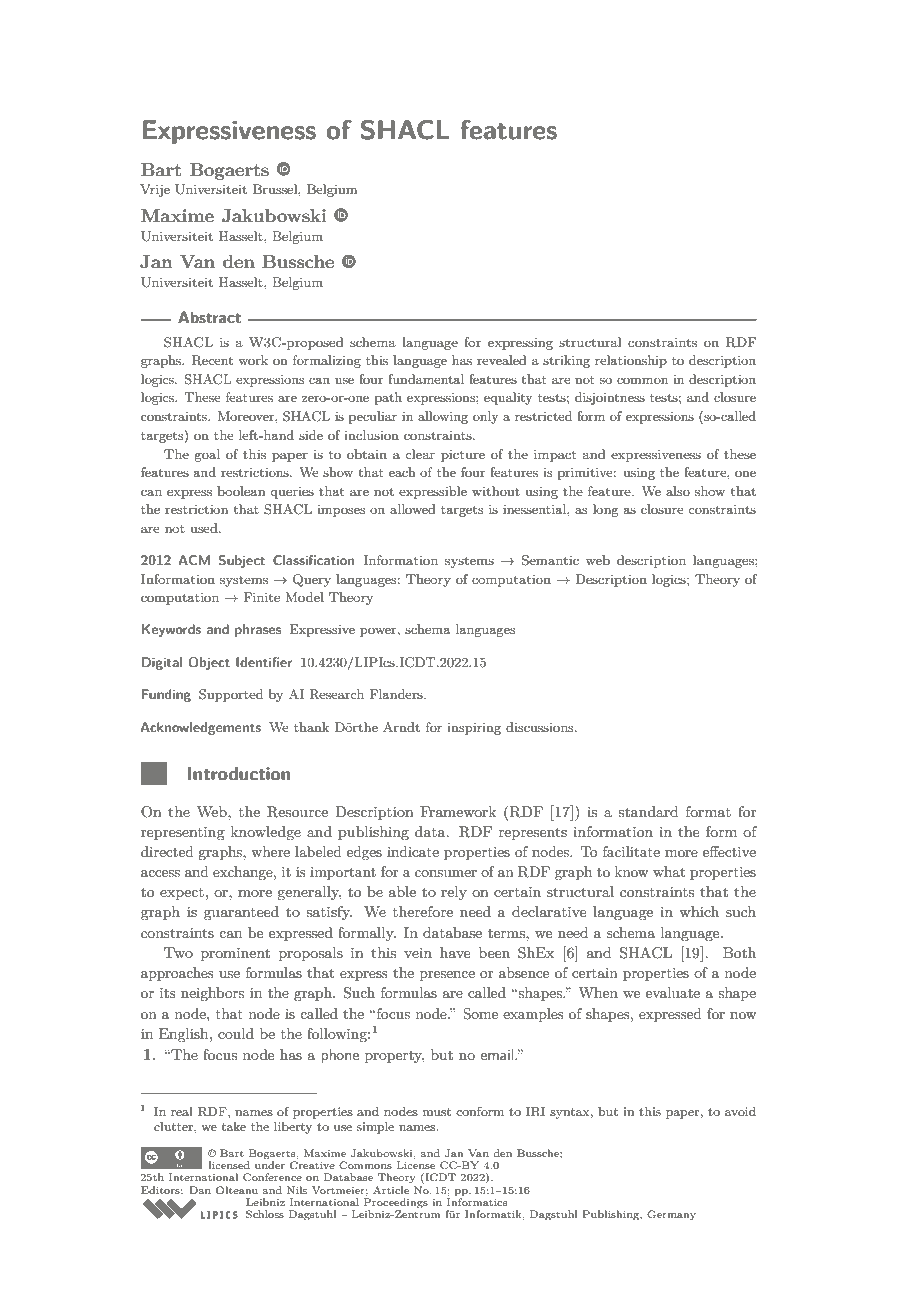  I want to click on Introduction, so click(239, 774).
